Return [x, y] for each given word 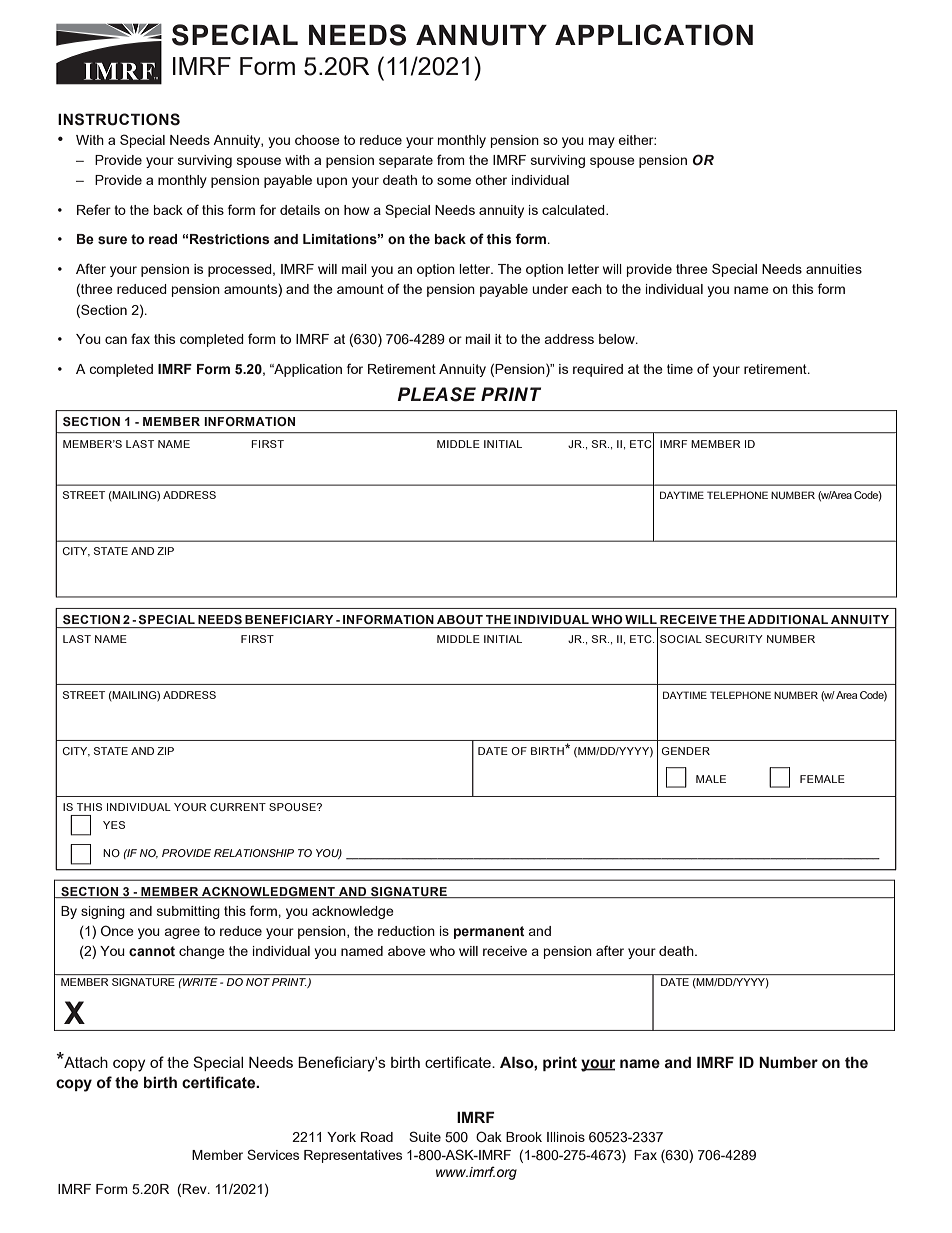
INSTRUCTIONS [119, 119]
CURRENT [238, 807]
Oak [489, 1136]
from [451, 159]
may [602, 142]
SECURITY [734, 639]
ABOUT [460, 619]
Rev [195, 1189]
